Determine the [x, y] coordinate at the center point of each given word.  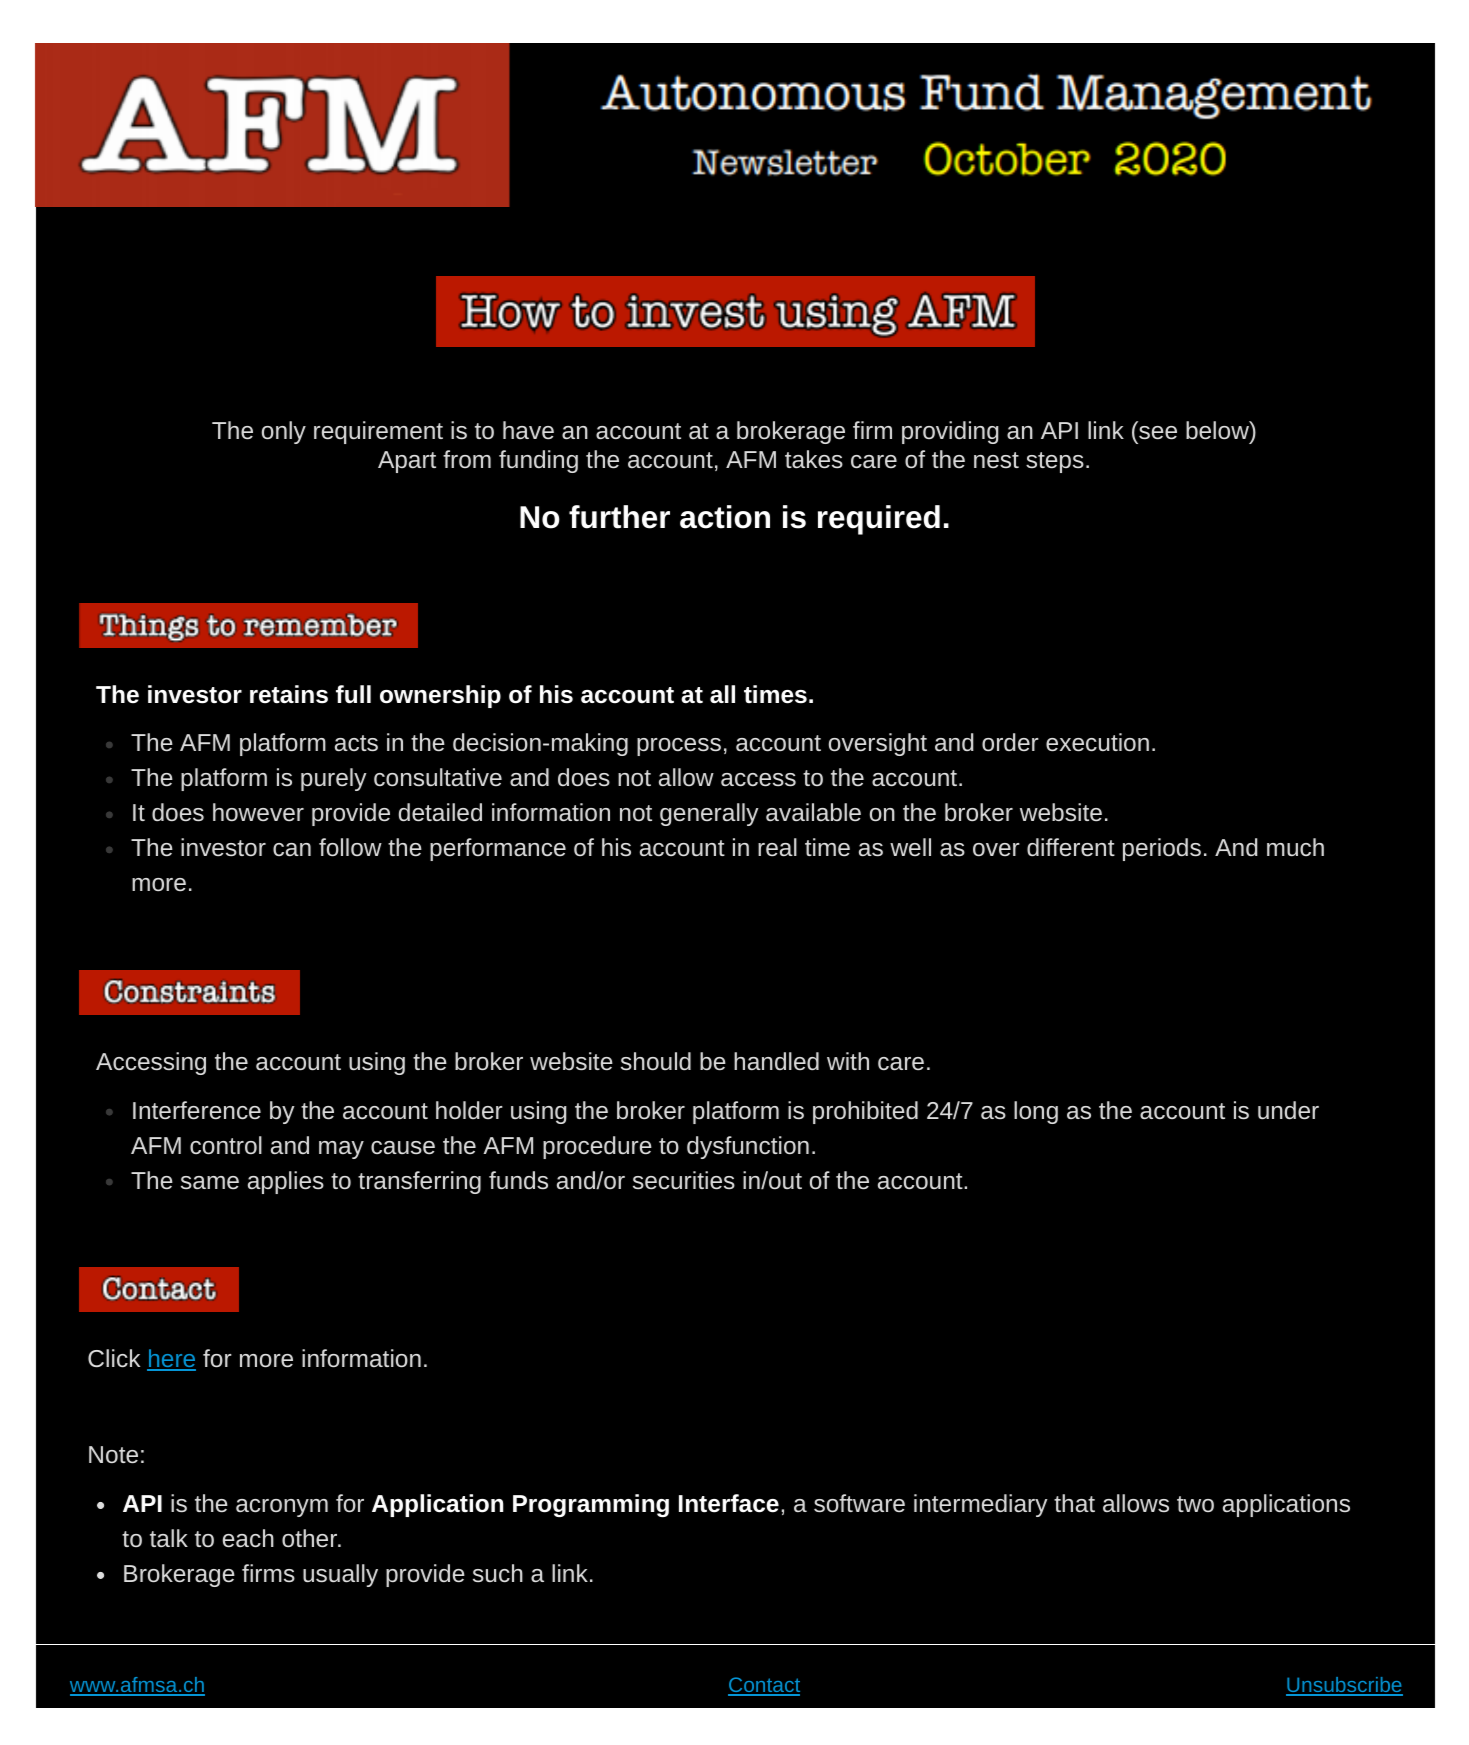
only [284, 432]
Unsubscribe [1344, 1686]
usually [340, 1575]
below [1218, 430]
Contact [764, 1686]
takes [814, 459]
